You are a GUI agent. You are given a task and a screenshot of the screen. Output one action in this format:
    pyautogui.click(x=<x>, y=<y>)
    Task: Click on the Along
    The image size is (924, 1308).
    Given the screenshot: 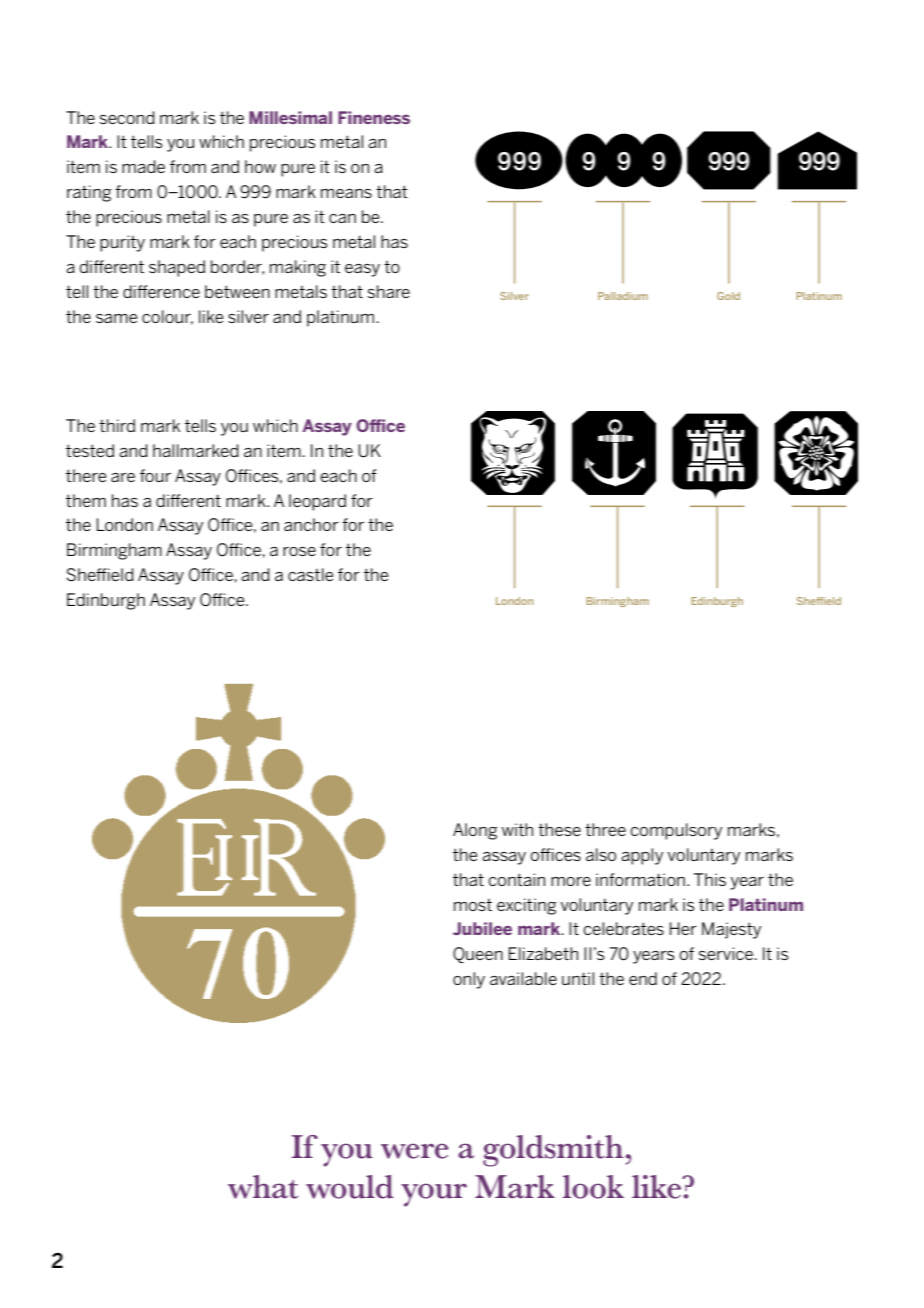 What is the action you would take?
    pyautogui.click(x=475, y=831)
